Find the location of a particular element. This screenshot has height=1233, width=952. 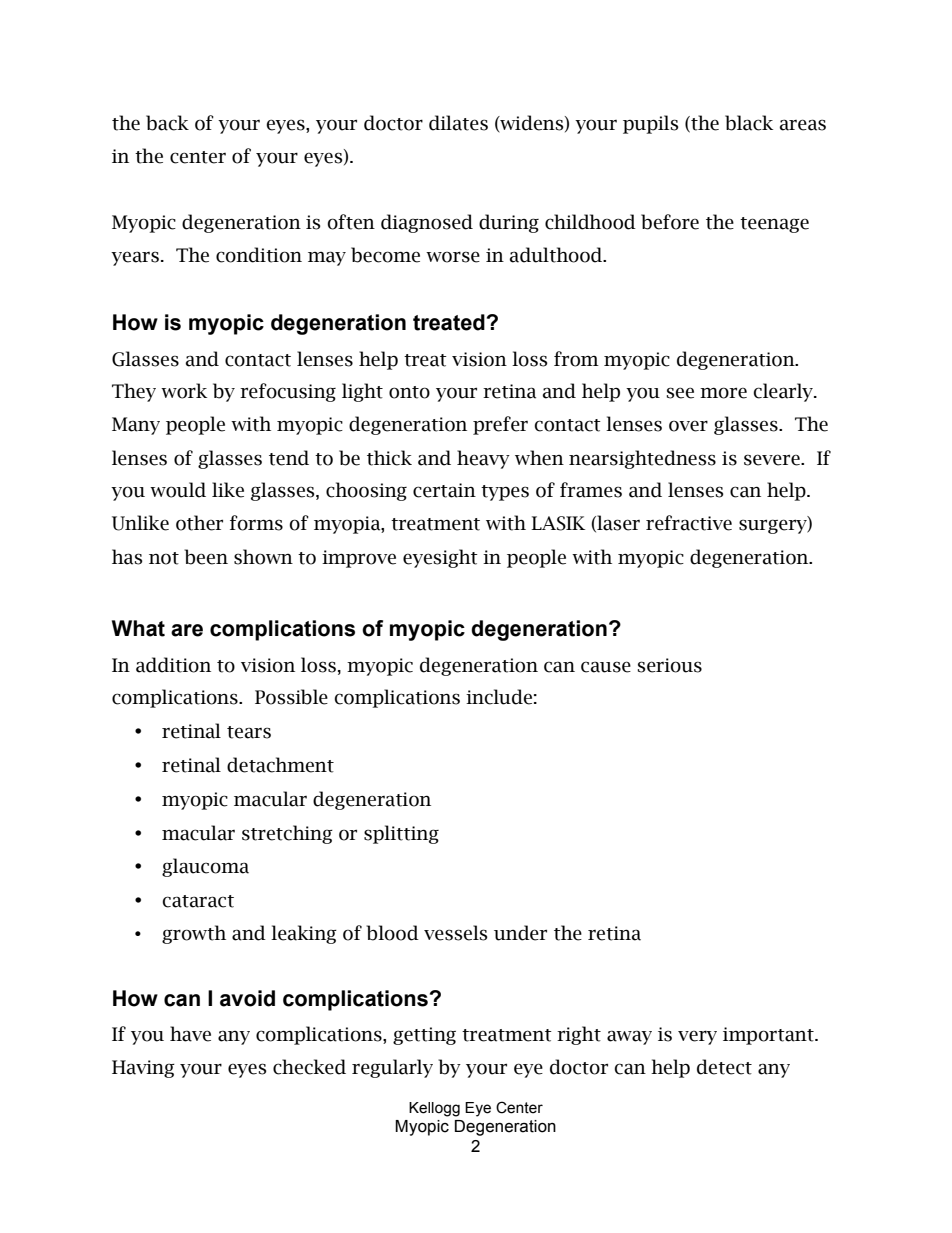

back is located at coordinates (167, 123).
